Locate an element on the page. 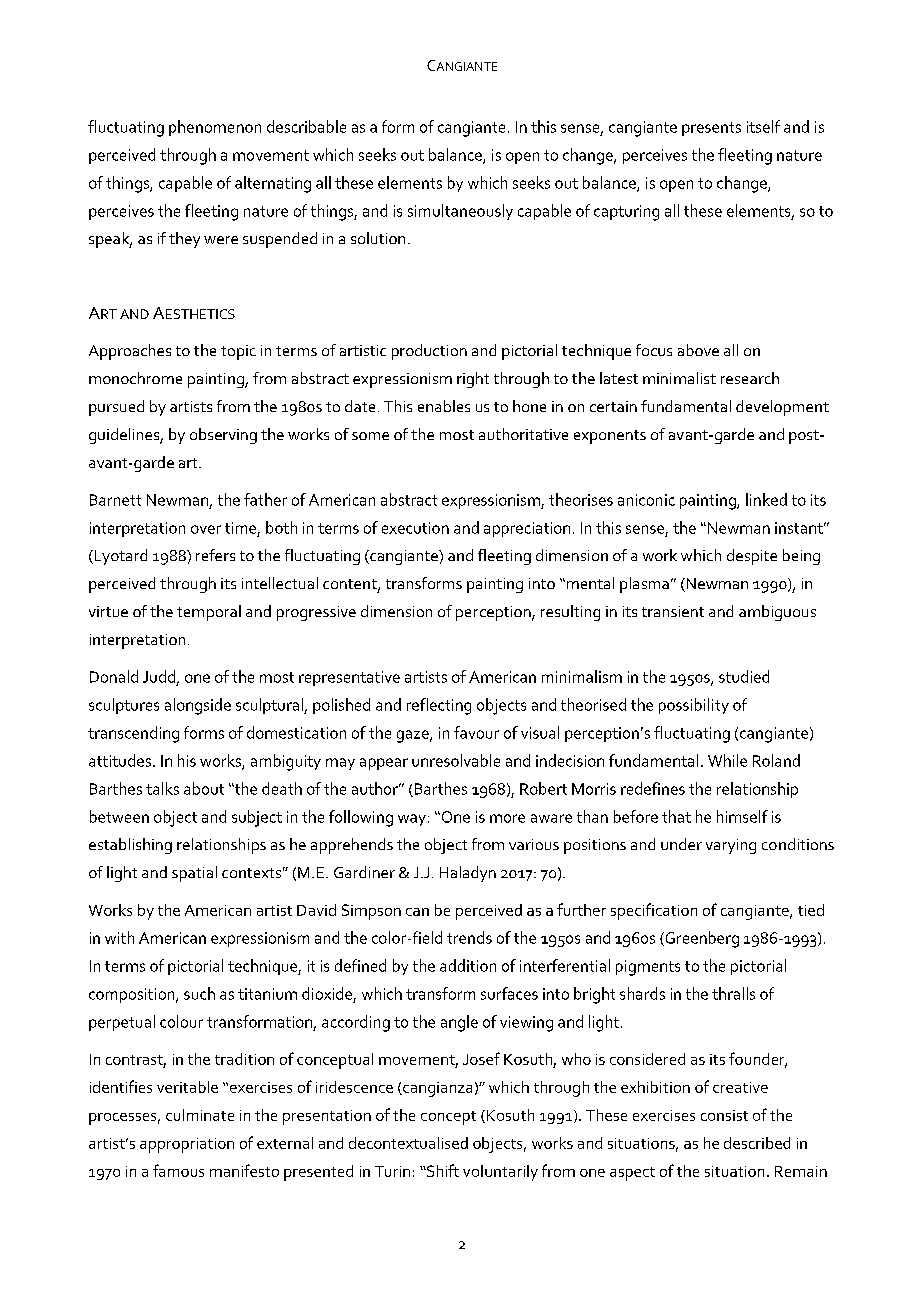 The image size is (924, 1308). studied is located at coordinates (744, 676).
